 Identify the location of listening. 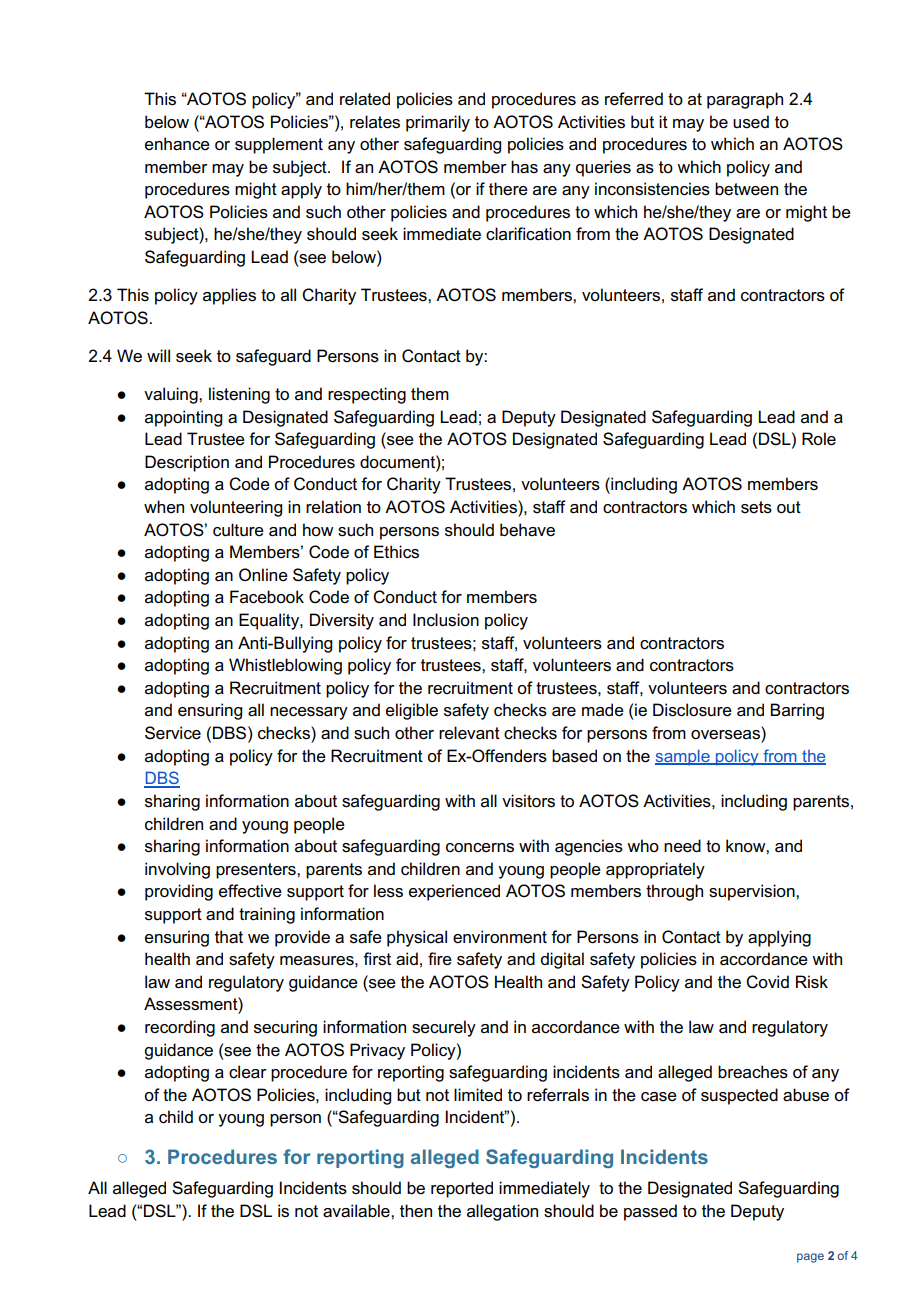
(239, 395).
